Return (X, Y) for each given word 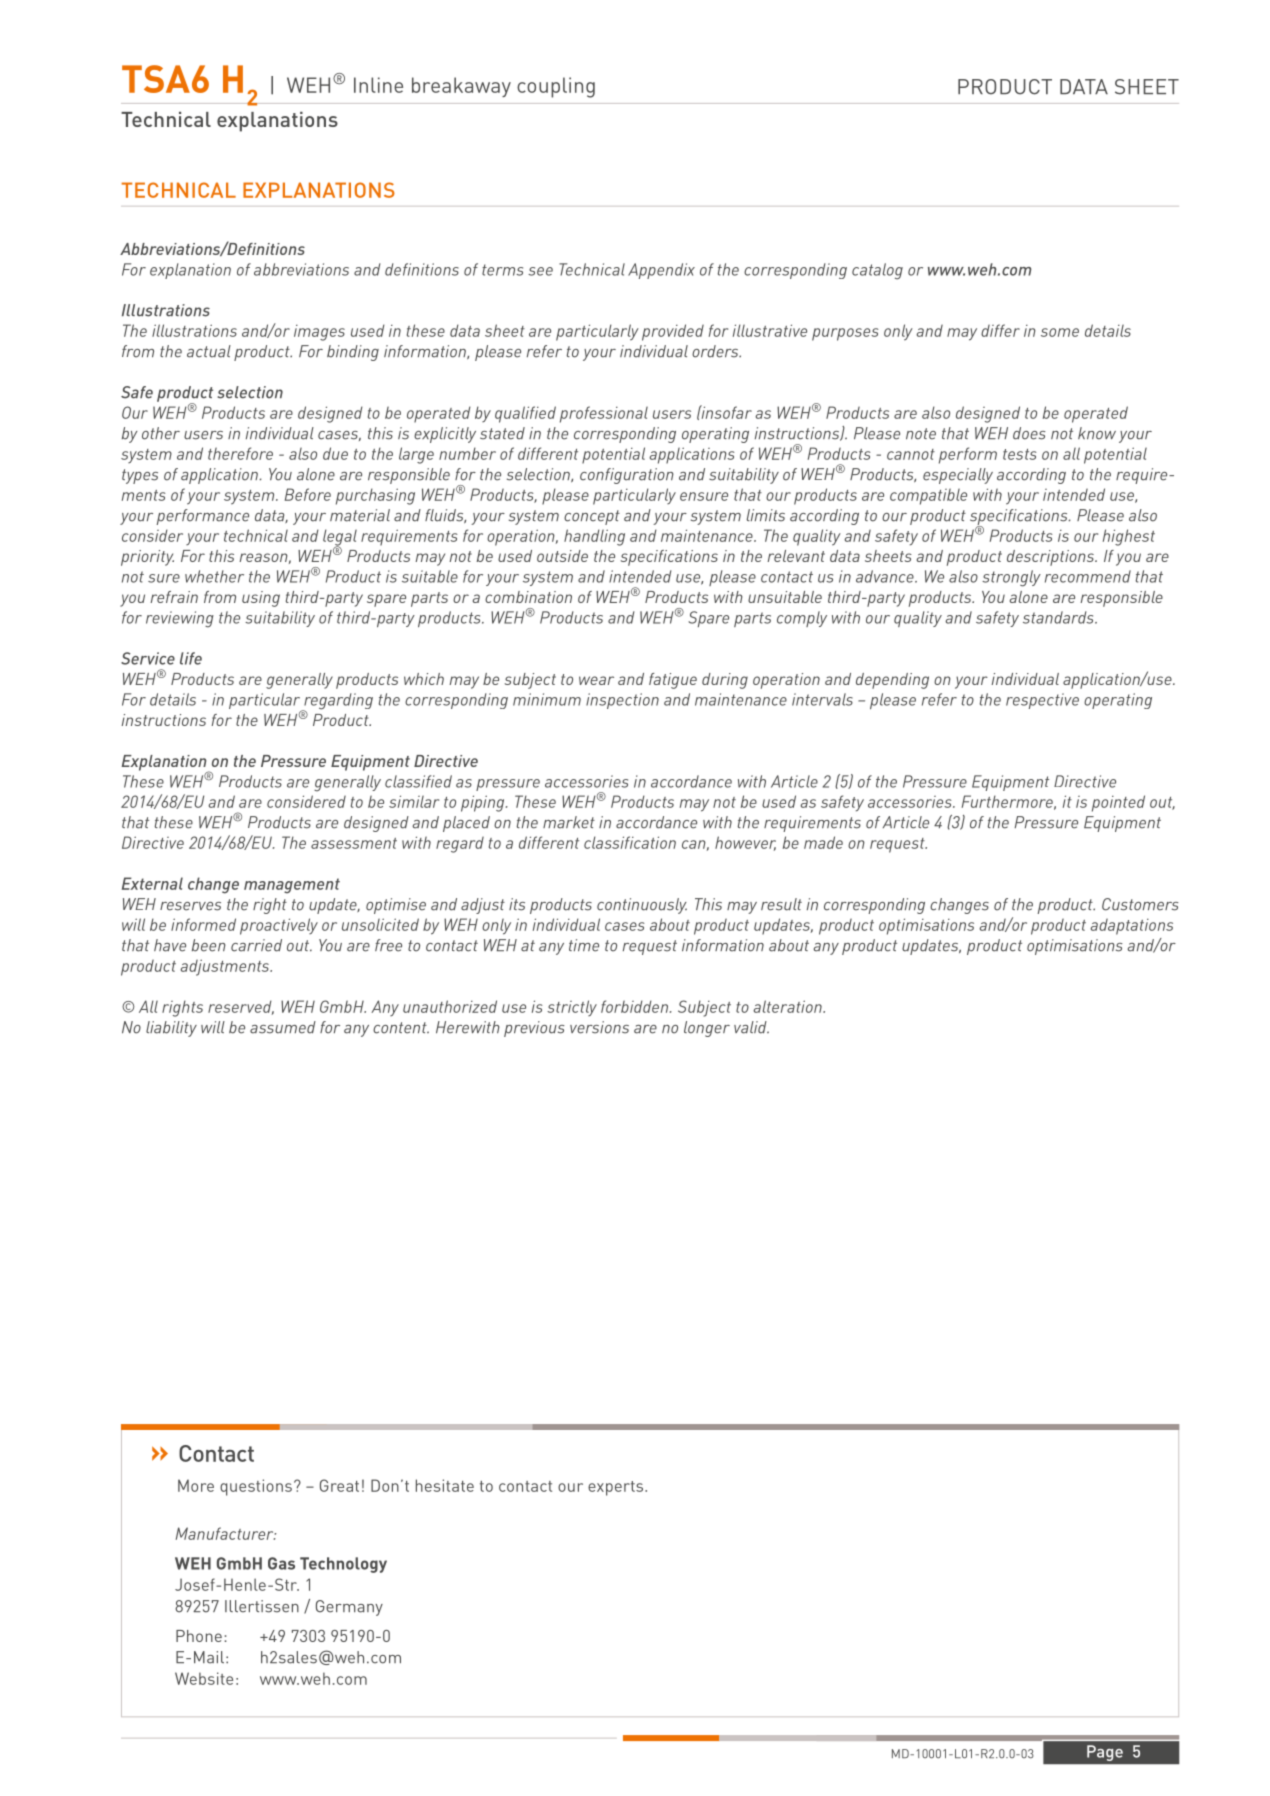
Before (308, 494)
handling (594, 537)
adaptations (1131, 926)
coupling (556, 87)
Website (204, 1678)
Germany (349, 1608)
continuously (642, 906)
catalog (877, 271)
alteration (788, 1006)
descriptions (1051, 558)
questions (256, 1487)
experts (617, 1488)
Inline (378, 85)
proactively (279, 926)
